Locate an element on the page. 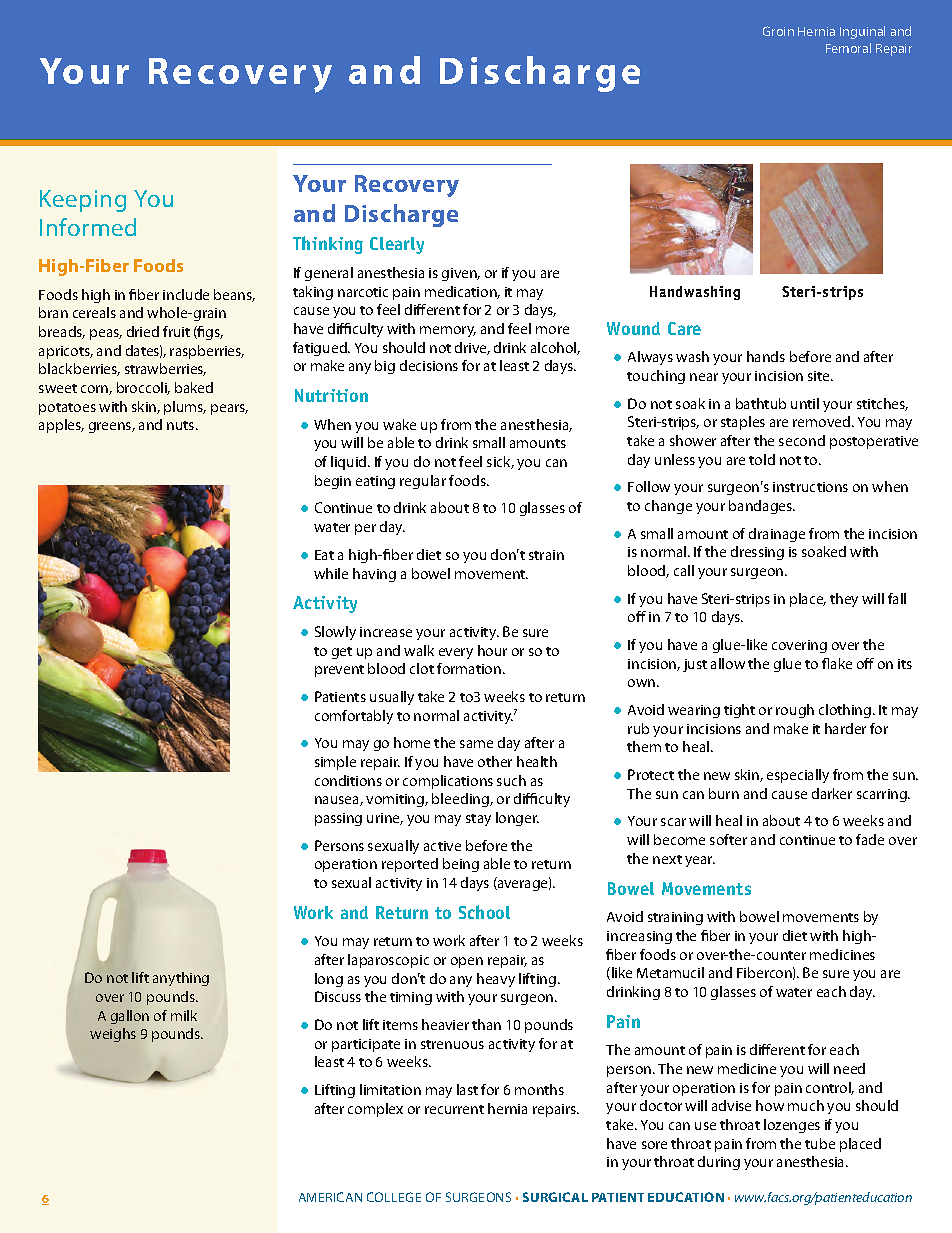 Image resolution: width=952 pixels, height=1233 pixels. Metamucil is located at coordinates (670, 972).
